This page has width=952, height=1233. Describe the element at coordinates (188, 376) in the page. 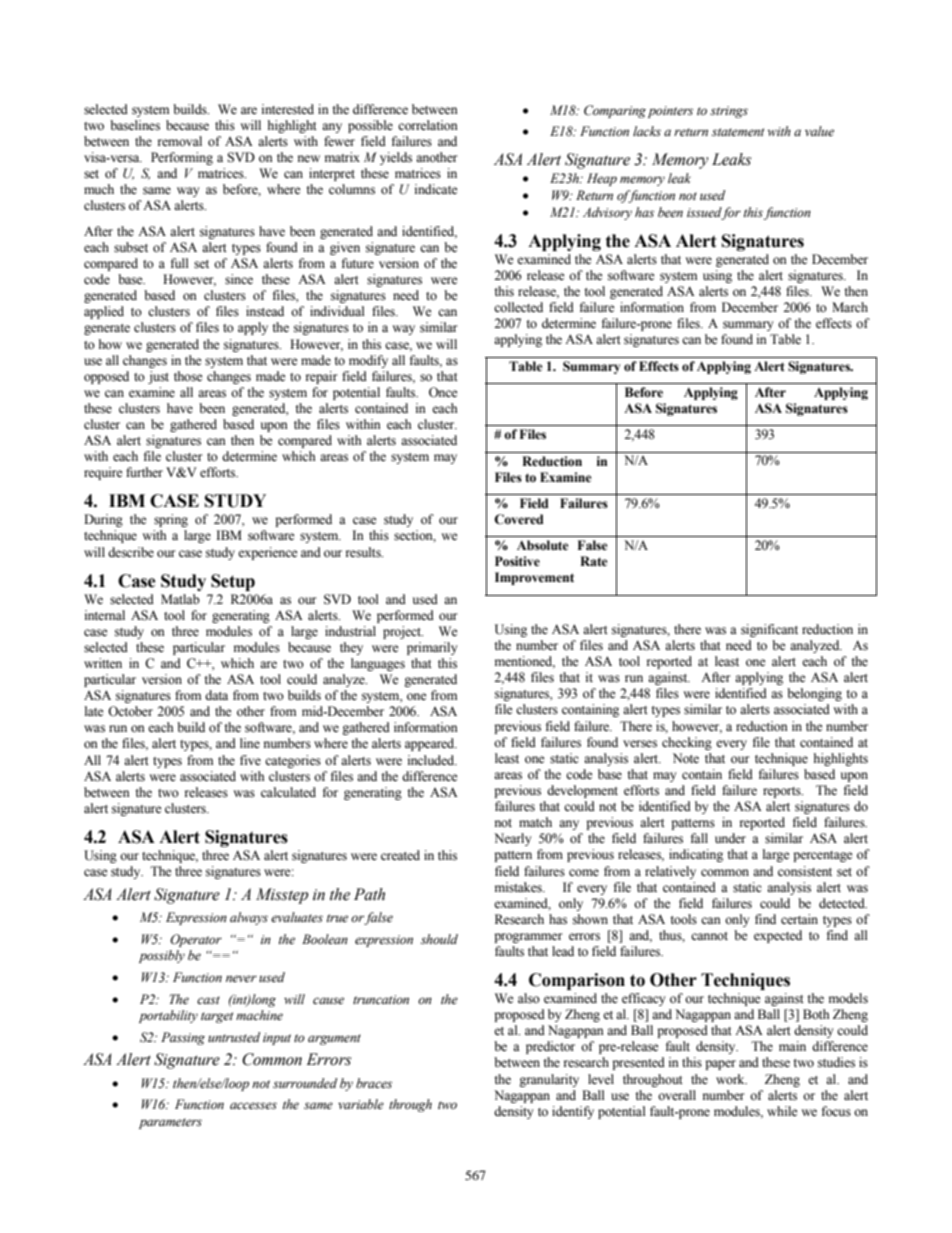

I see `those` at that location.
